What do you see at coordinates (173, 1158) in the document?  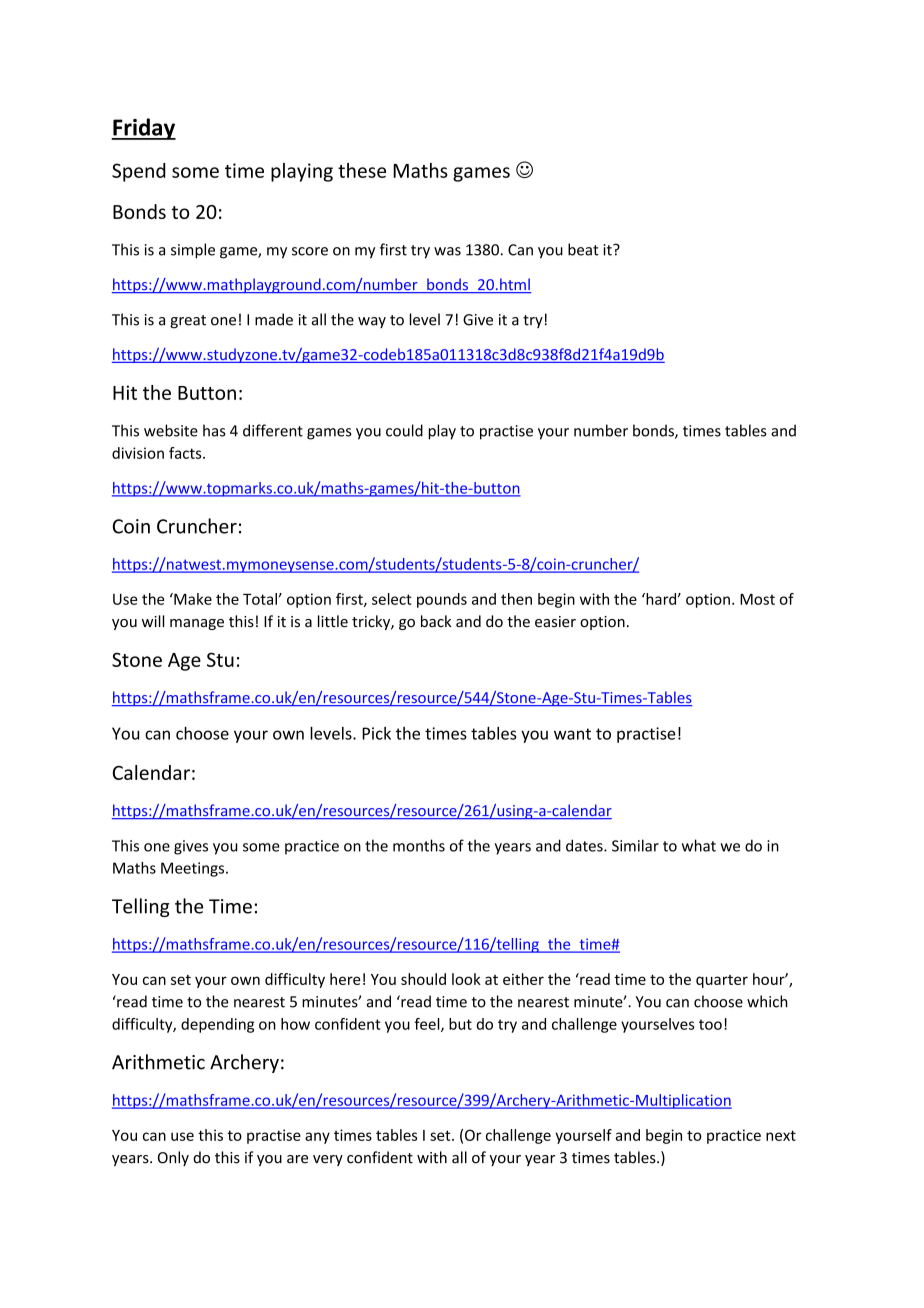 I see `Only` at bounding box center [173, 1158].
